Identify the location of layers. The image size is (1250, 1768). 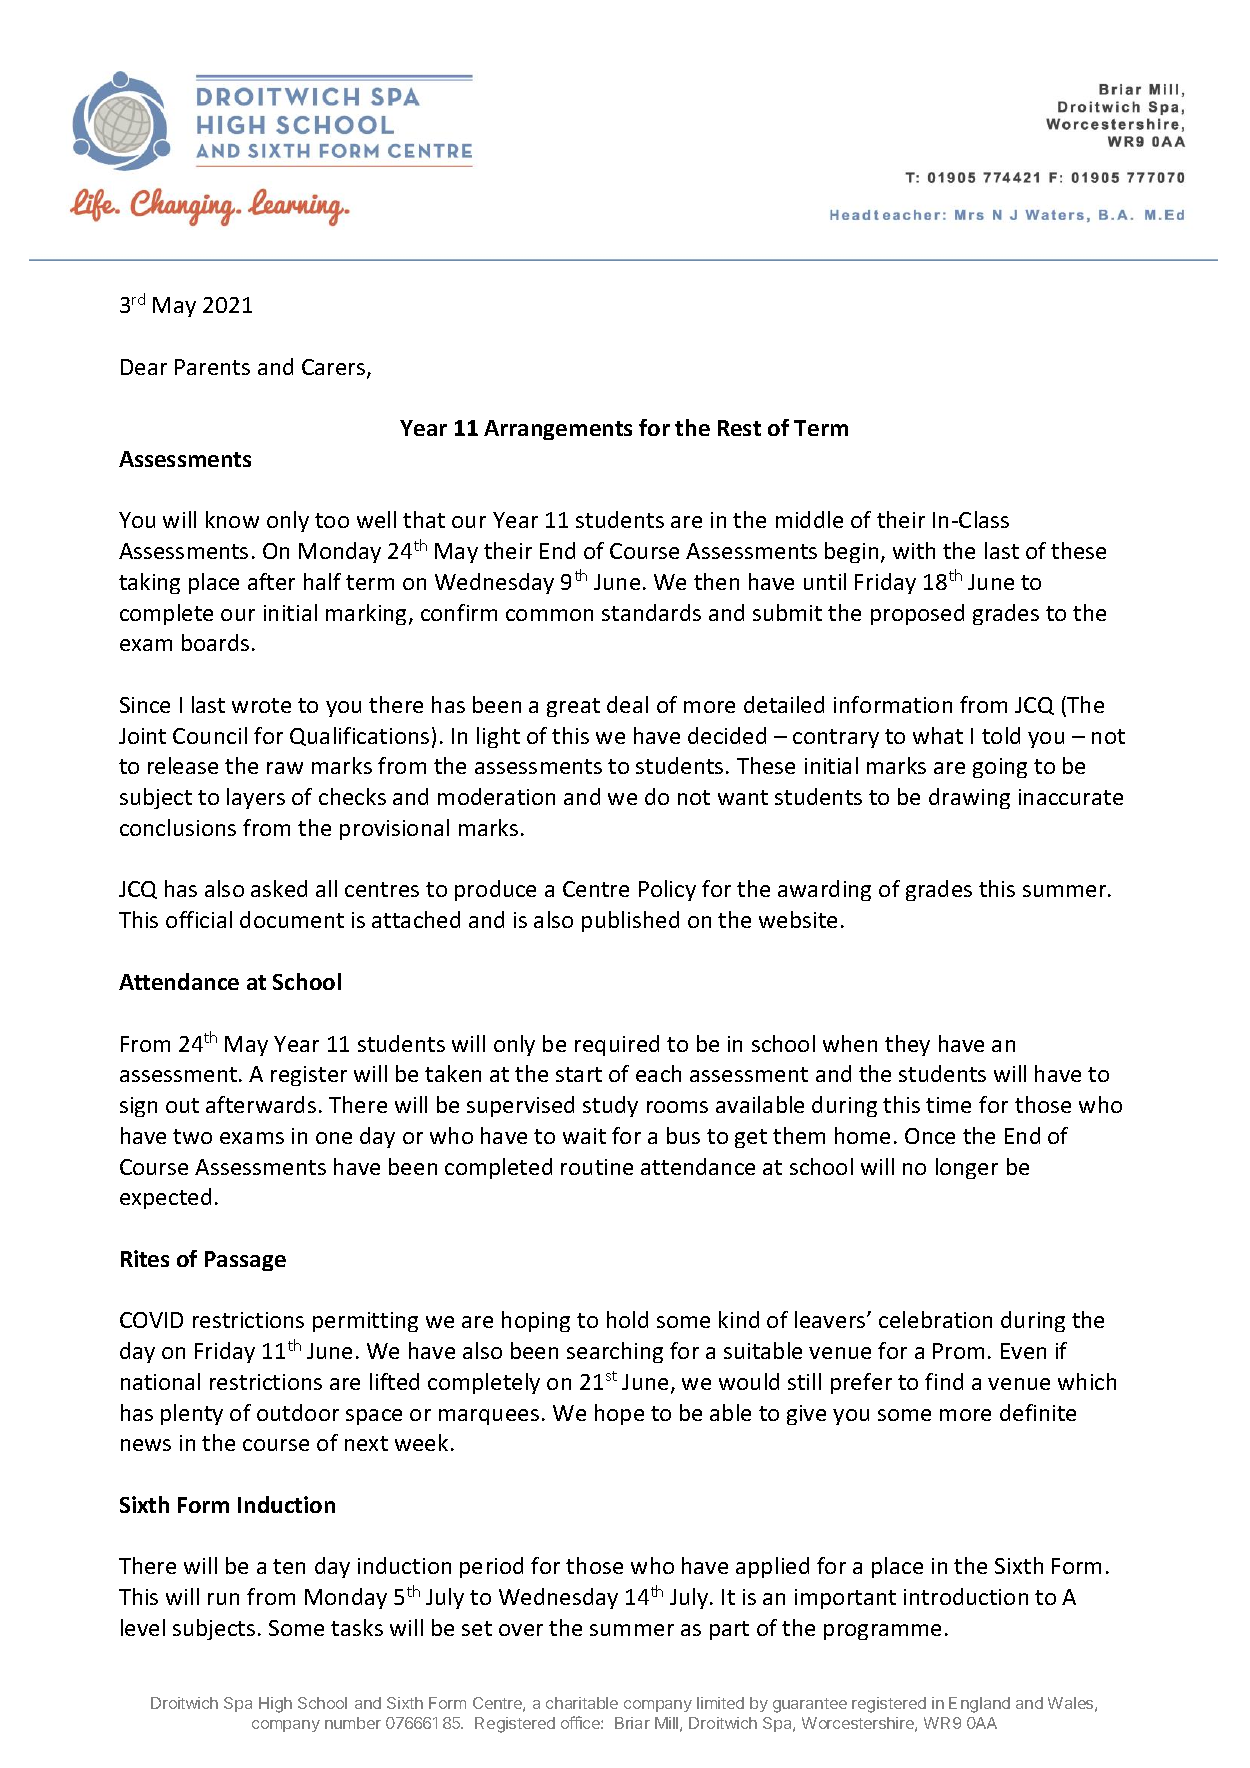
(256, 798).
